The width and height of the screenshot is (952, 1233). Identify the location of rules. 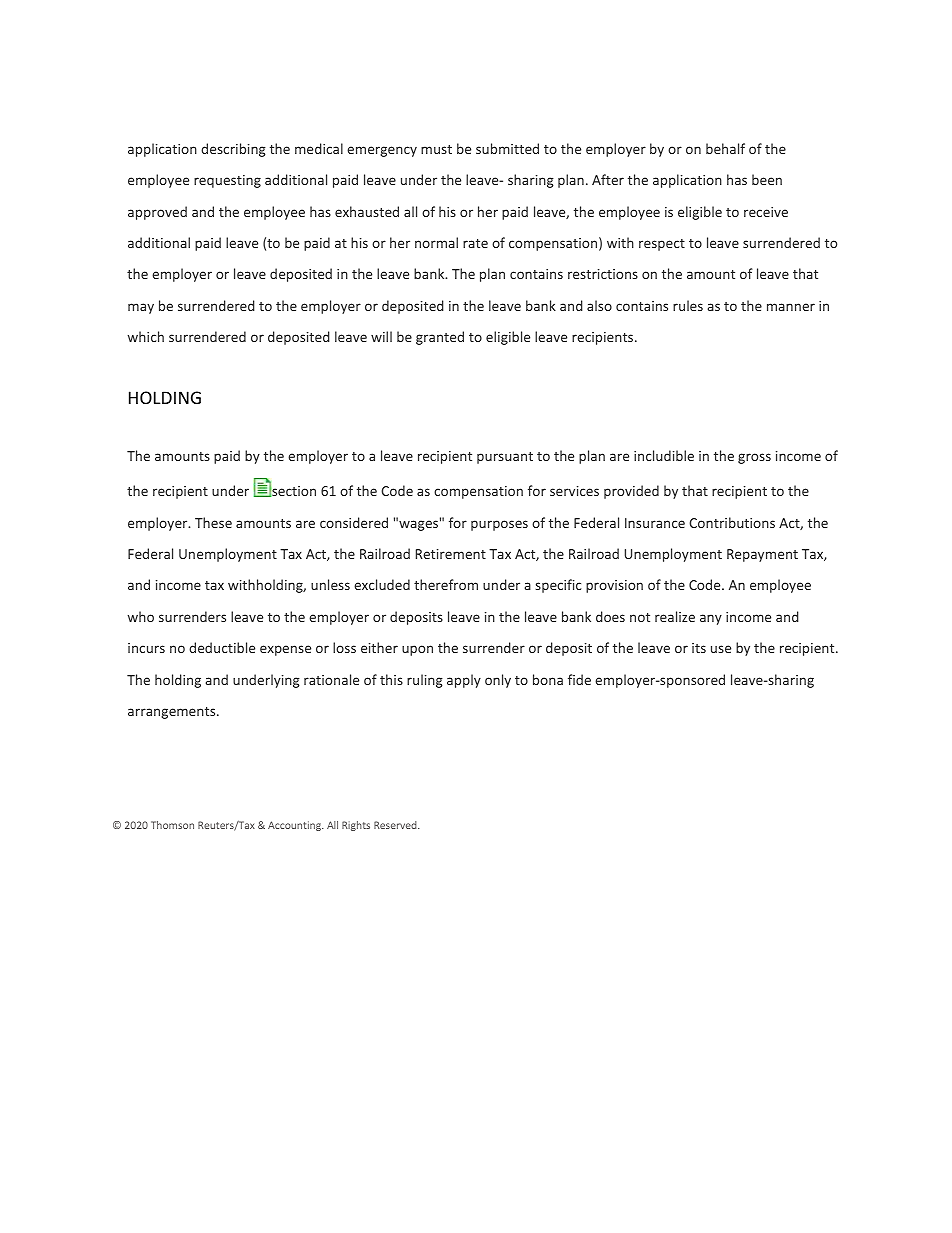
(688, 305).
